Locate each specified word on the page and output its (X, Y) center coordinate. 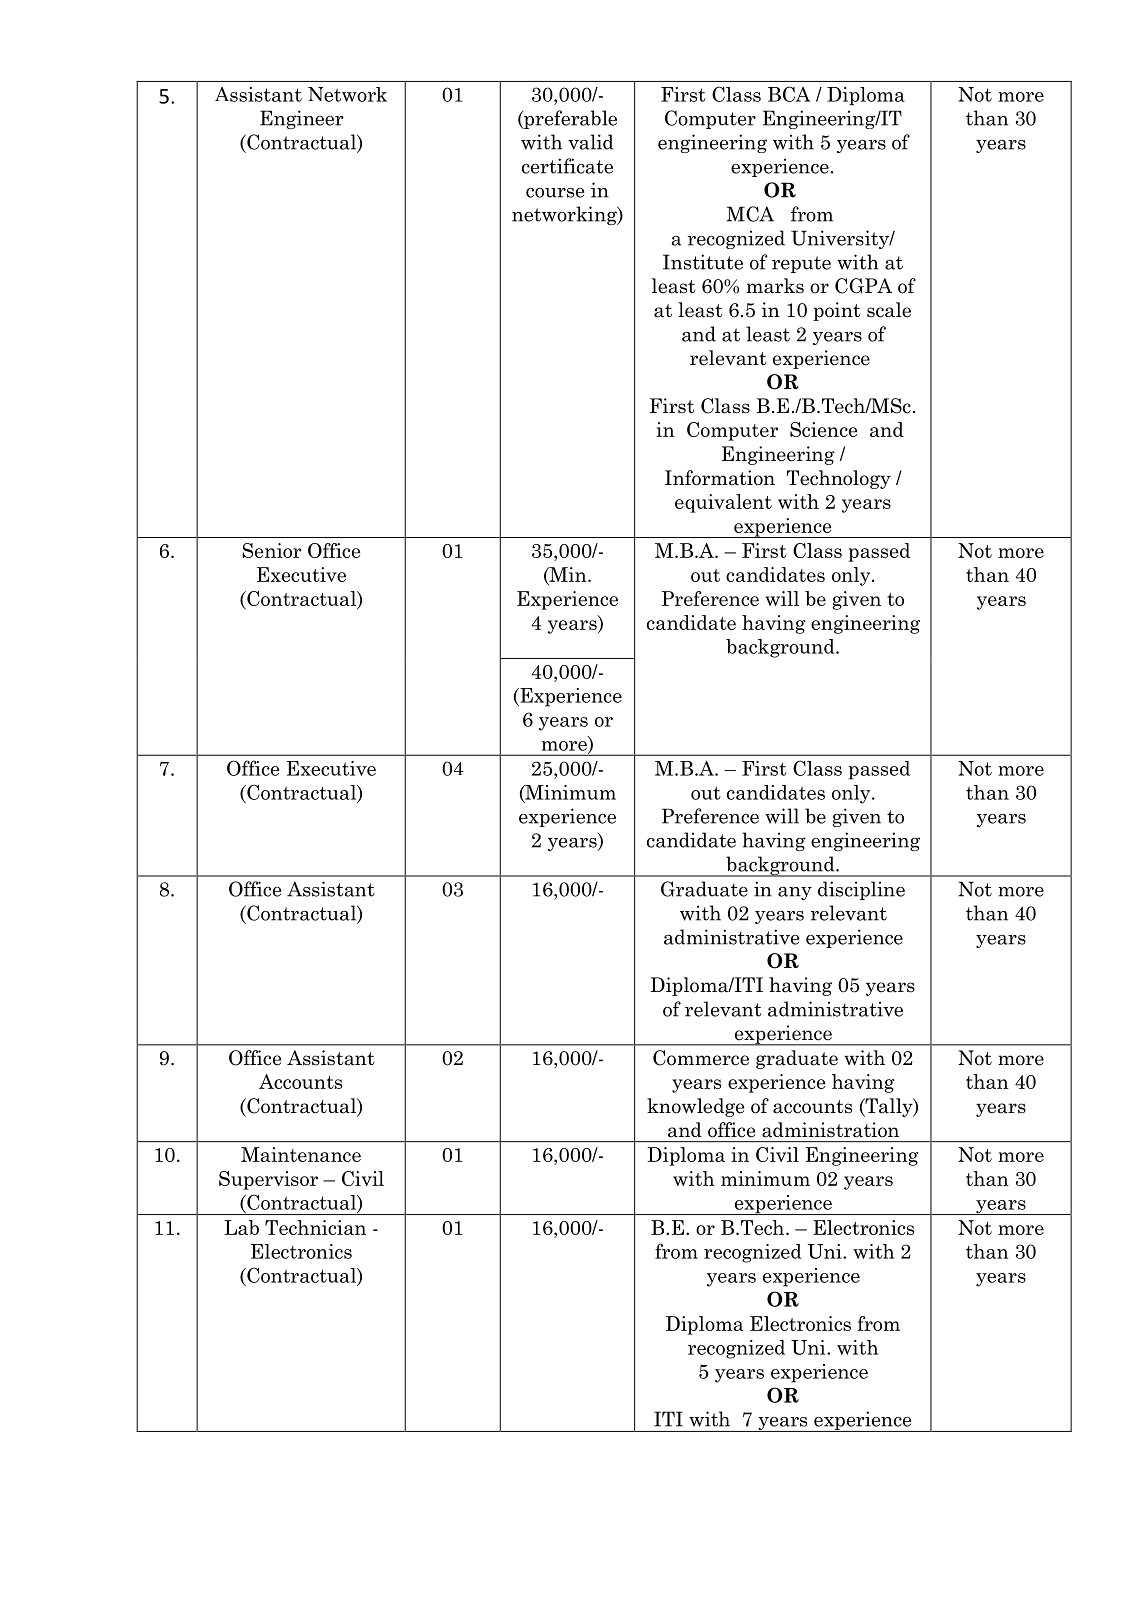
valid (591, 142)
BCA (789, 94)
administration (830, 1130)
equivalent (723, 503)
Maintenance (301, 1154)
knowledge (695, 1107)
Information (720, 478)
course (555, 193)
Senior (272, 550)
